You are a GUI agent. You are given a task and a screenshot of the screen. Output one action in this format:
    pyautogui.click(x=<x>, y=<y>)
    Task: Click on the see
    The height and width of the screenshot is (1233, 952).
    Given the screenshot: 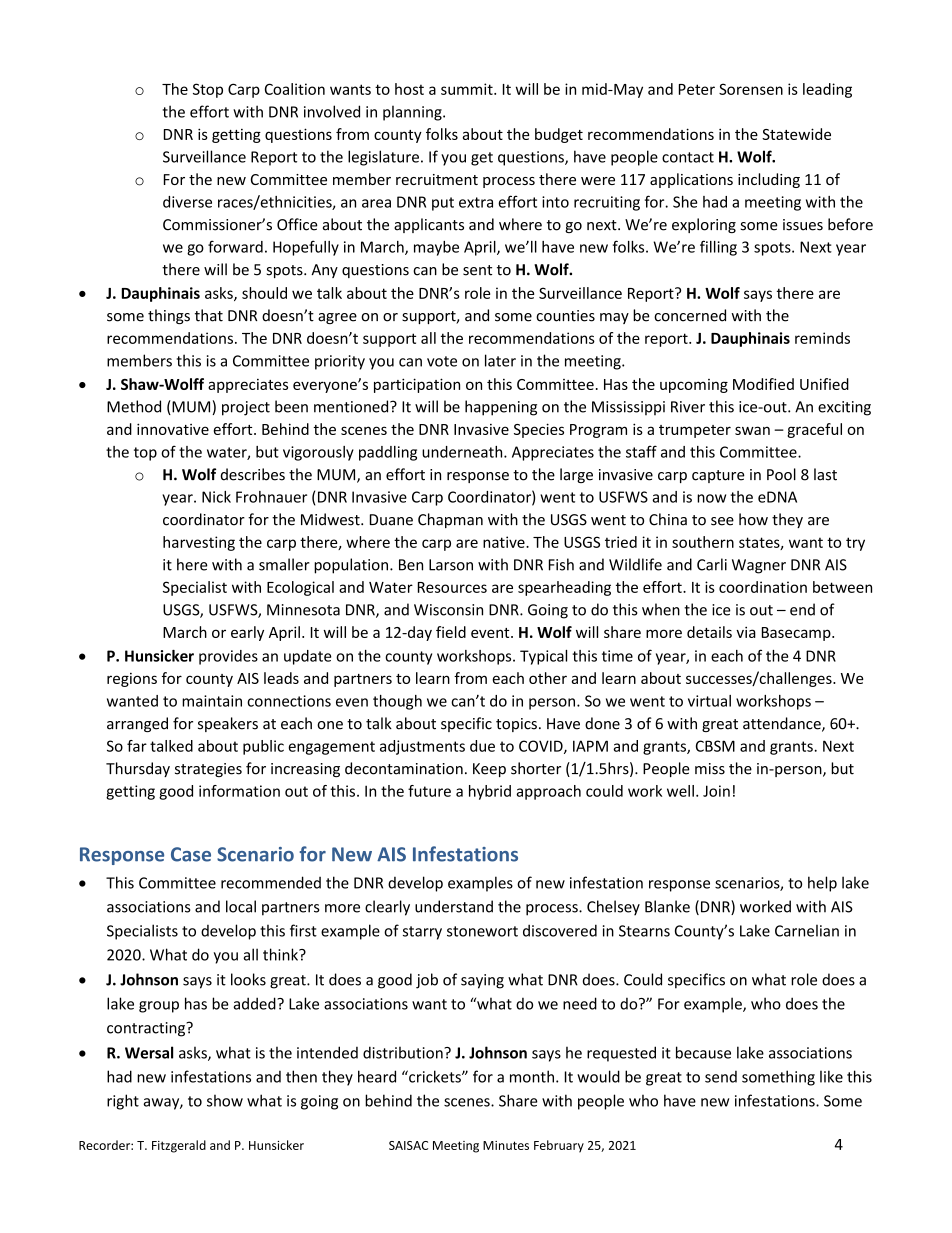 What is the action you would take?
    pyautogui.click(x=722, y=521)
